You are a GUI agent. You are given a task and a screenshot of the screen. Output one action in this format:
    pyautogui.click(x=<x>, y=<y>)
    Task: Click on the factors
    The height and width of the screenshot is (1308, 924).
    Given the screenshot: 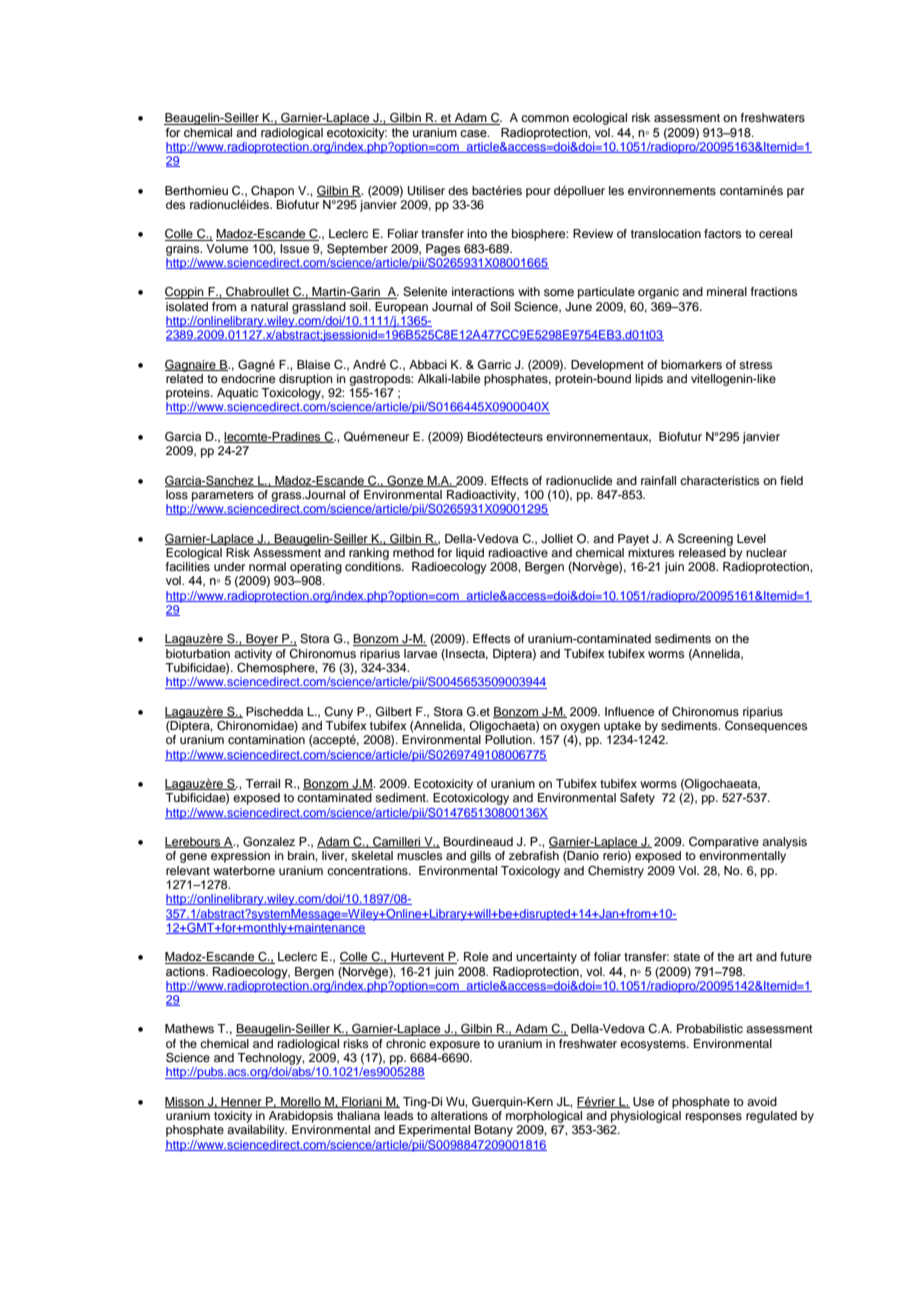 What is the action you would take?
    pyautogui.click(x=722, y=233)
